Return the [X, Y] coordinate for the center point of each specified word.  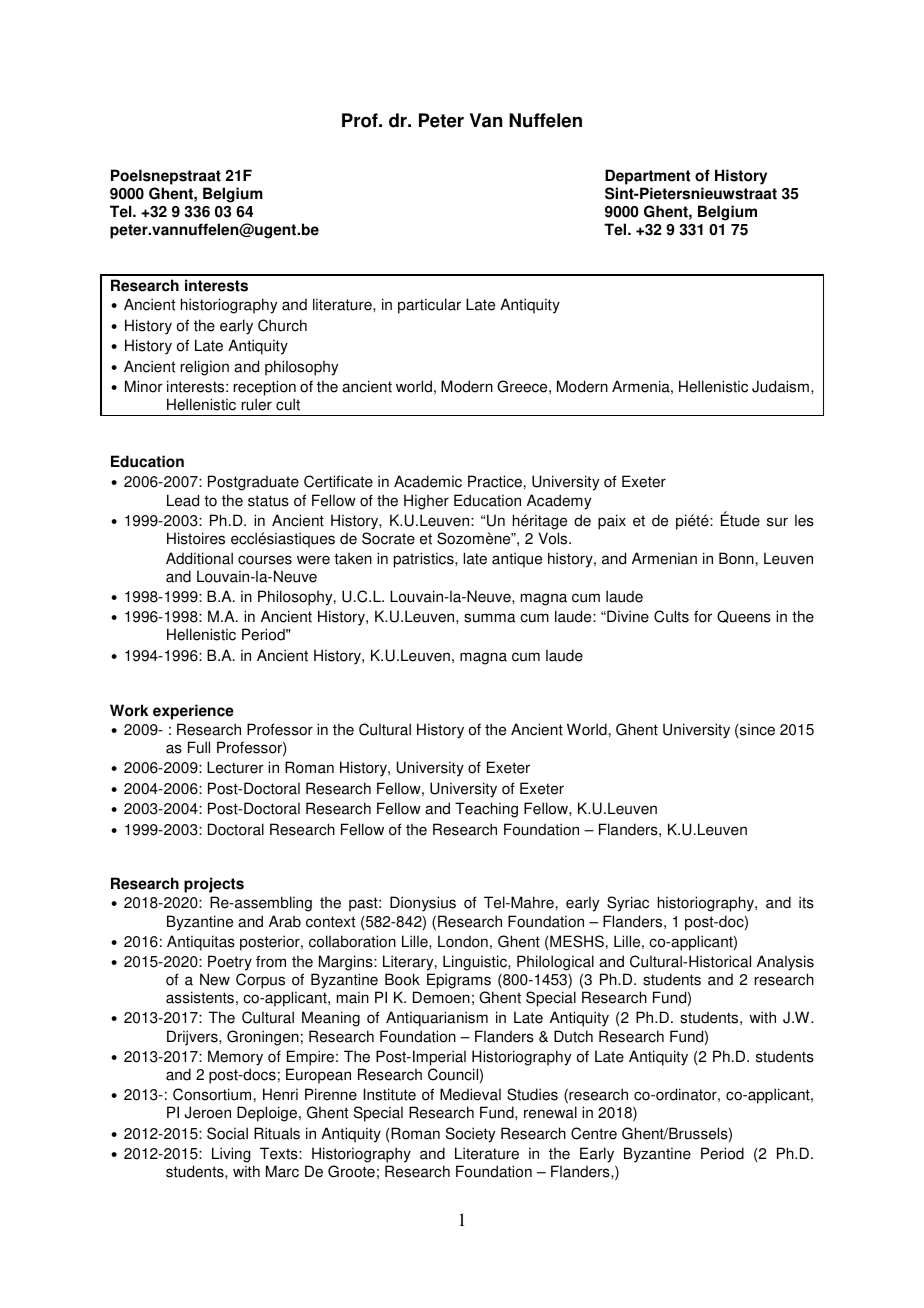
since [757, 729]
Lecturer [235, 767]
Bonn [736, 558]
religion [205, 368]
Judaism [780, 386]
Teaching [486, 810]
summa [490, 618]
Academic [428, 481]
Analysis [785, 964]
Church [282, 325]
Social [227, 1133]
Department [647, 177]
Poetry [230, 964]
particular [429, 306]
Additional [199, 558]
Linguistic [476, 964]
